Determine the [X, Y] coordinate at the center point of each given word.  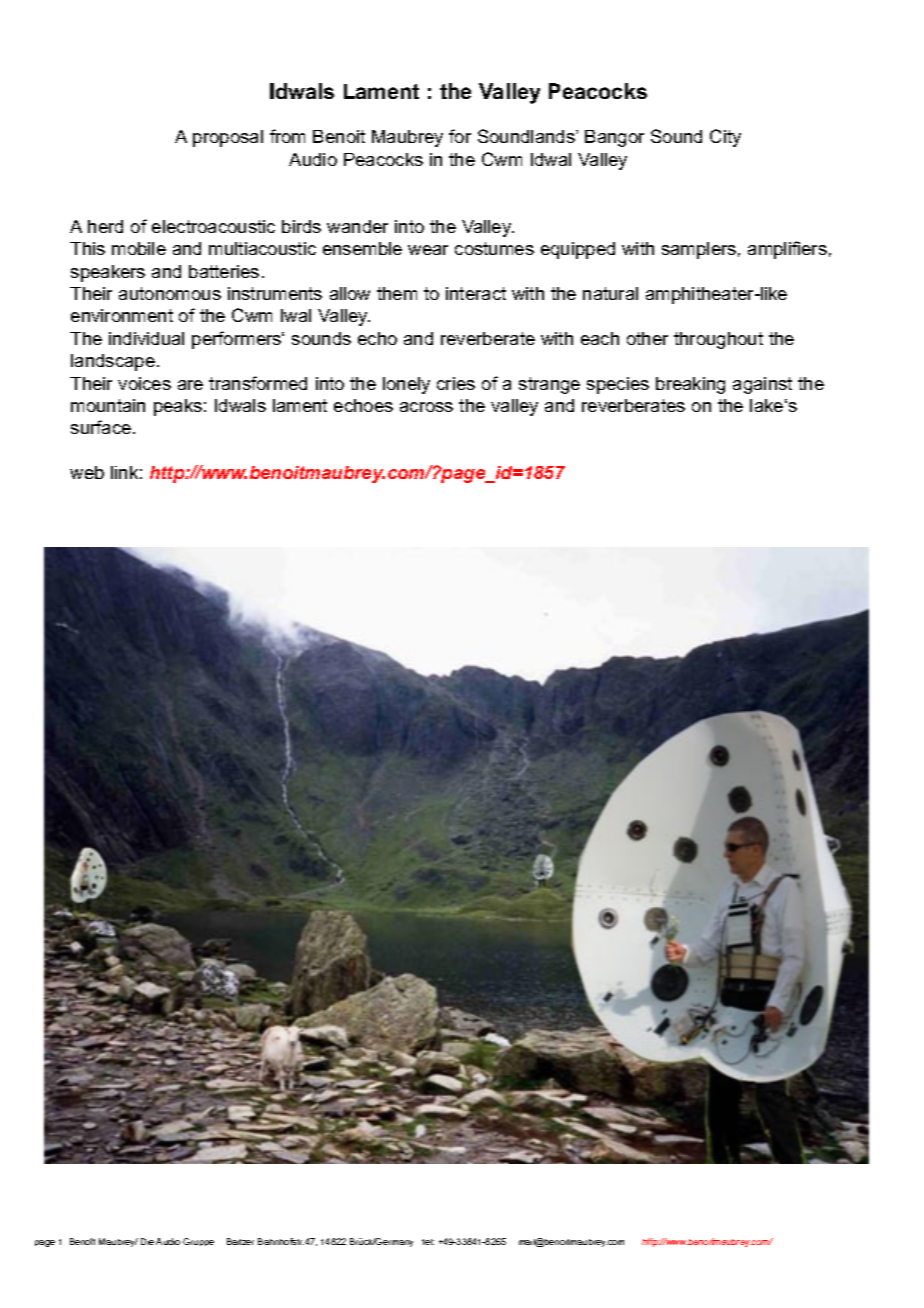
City [725, 138]
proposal [228, 138]
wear [428, 250]
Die [147, 1241]
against [762, 385]
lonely [406, 385]
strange [549, 385]
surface [101, 427]
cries [456, 383]
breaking [690, 385]
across [426, 407]
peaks [178, 407]
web [87, 472]
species [618, 385]
